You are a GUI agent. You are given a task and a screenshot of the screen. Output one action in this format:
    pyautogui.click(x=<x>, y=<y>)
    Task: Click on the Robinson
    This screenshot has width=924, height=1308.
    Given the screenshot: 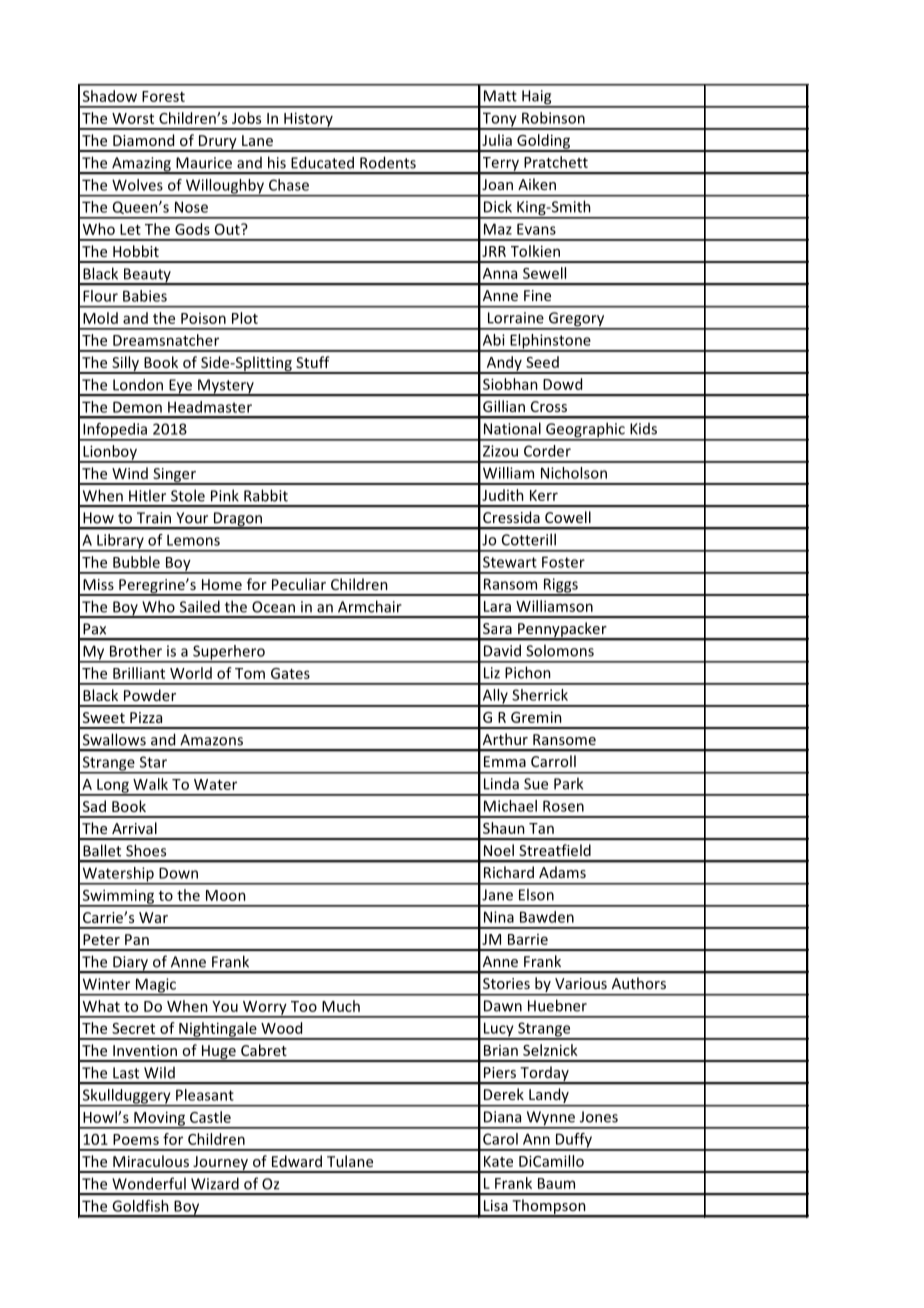 What is the action you would take?
    pyautogui.click(x=553, y=118)
